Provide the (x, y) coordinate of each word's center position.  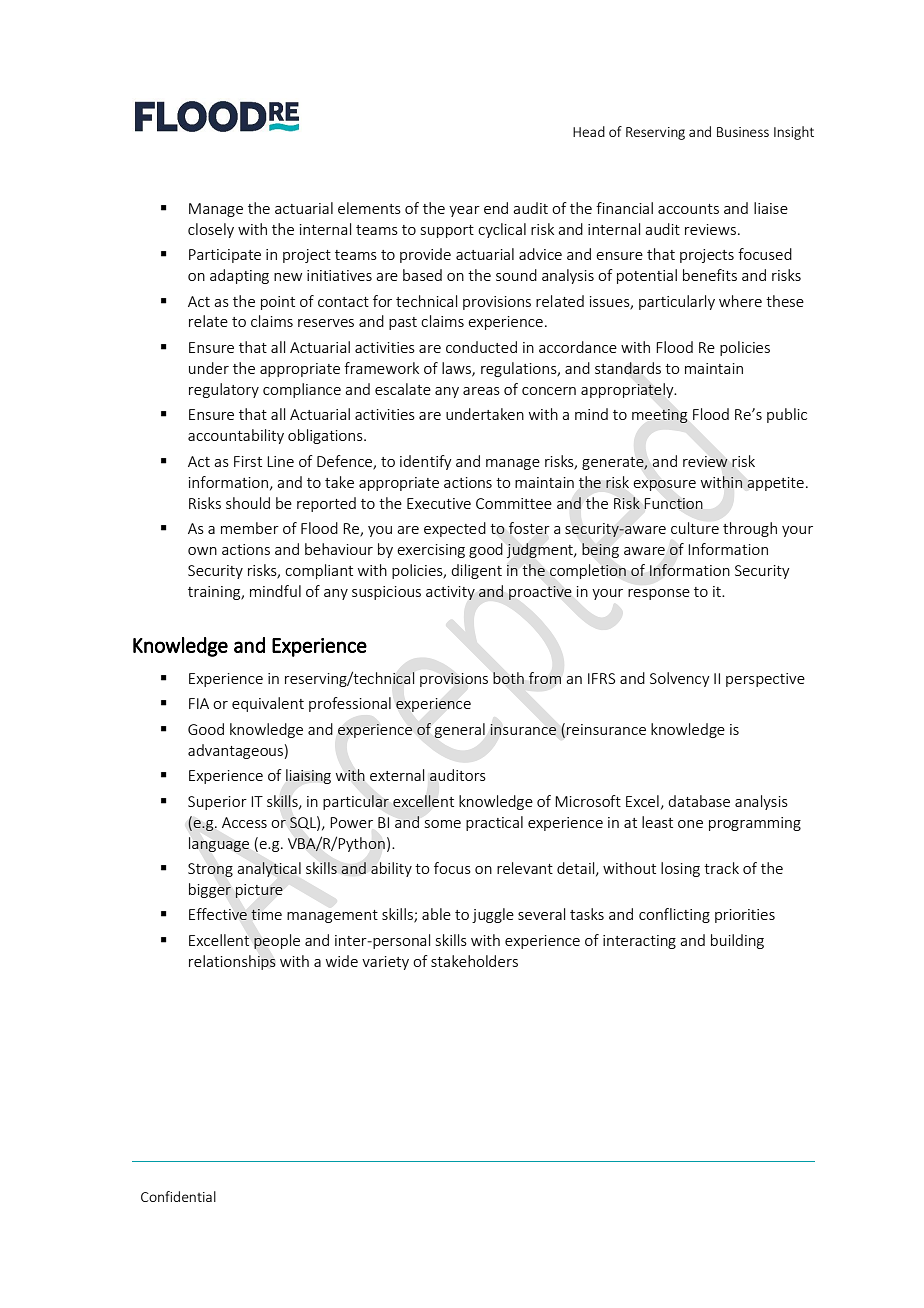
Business (743, 132)
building (737, 941)
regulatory (224, 390)
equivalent (268, 704)
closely (211, 230)
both (508, 678)
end (496, 208)
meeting (659, 416)
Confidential (178, 1196)
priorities (745, 916)
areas (481, 391)
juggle (493, 915)
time (266, 914)
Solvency (680, 679)
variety (385, 963)
